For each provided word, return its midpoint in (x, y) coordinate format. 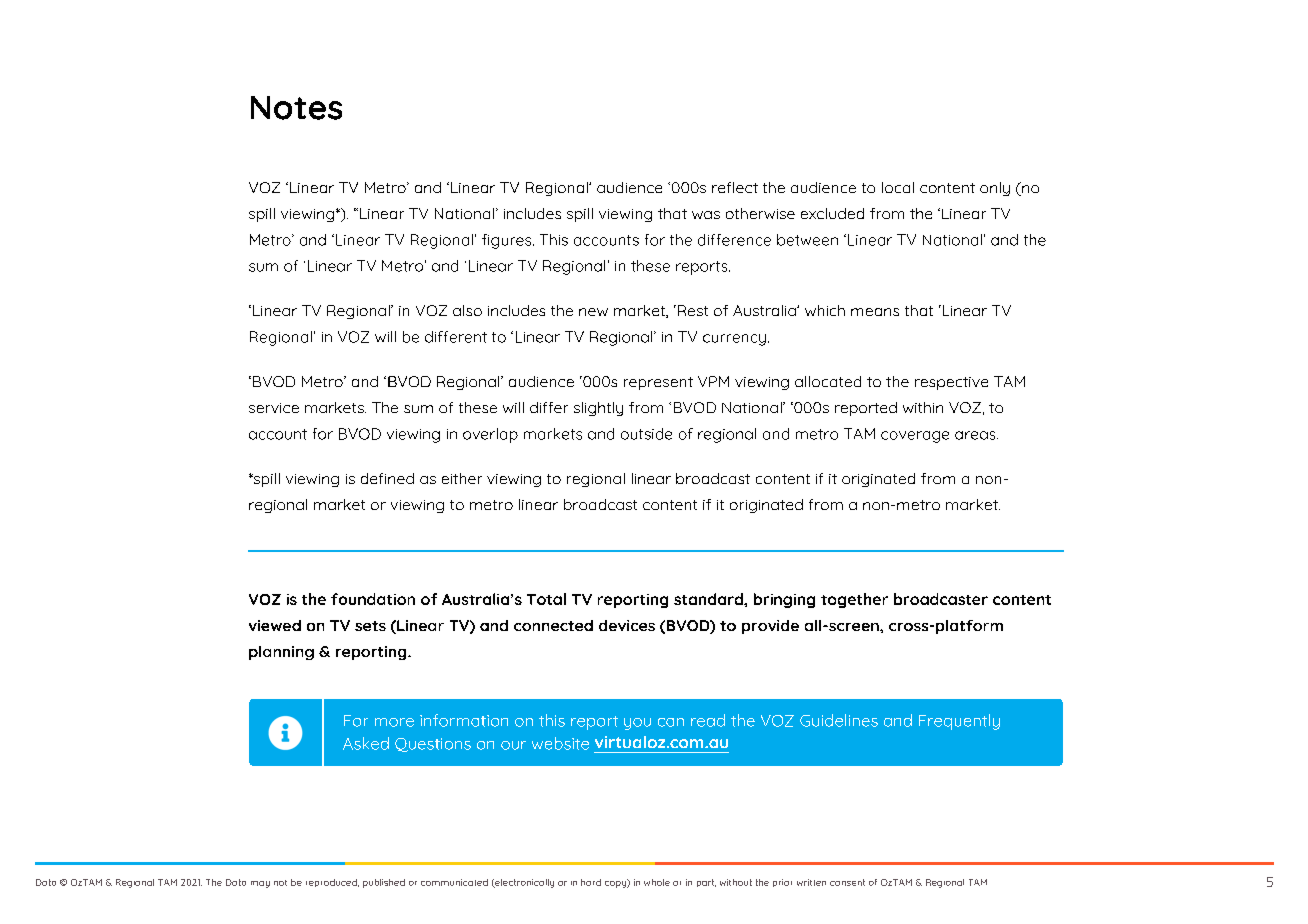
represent (658, 383)
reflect (735, 187)
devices (627, 625)
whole (657, 882)
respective (951, 383)
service (274, 408)
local (898, 187)
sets (370, 626)
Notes (296, 108)
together (854, 600)
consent (847, 882)
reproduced (332, 883)
